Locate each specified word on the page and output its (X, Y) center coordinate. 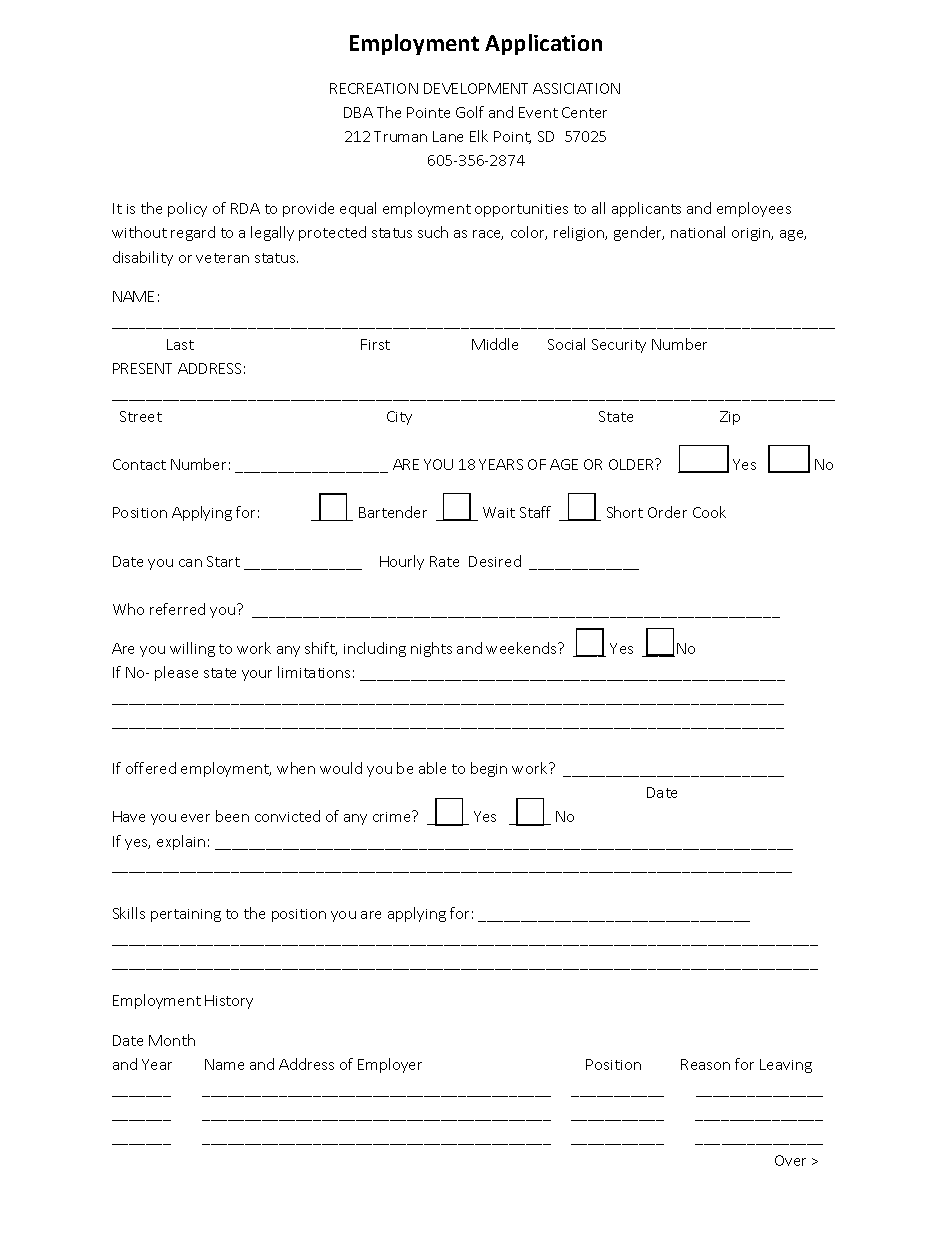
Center (584, 112)
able (432, 768)
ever (195, 818)
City (399, 418)
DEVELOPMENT (476, 88)
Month (172, 1040)
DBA (358, 112)
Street (141, 416)
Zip (730, 418)
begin (489, 769)
